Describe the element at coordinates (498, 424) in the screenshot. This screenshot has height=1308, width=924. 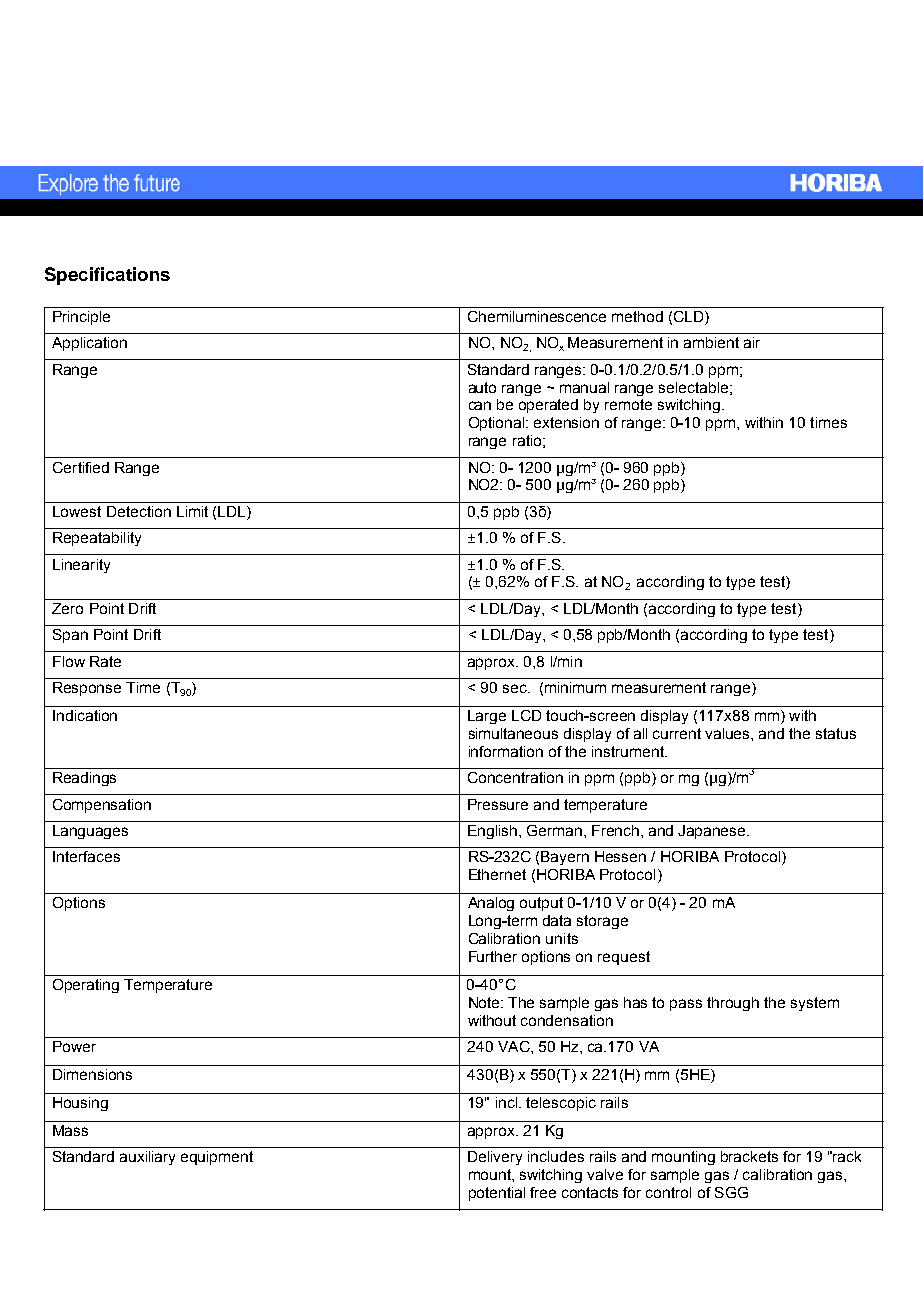
I see `Optional` at that location.
